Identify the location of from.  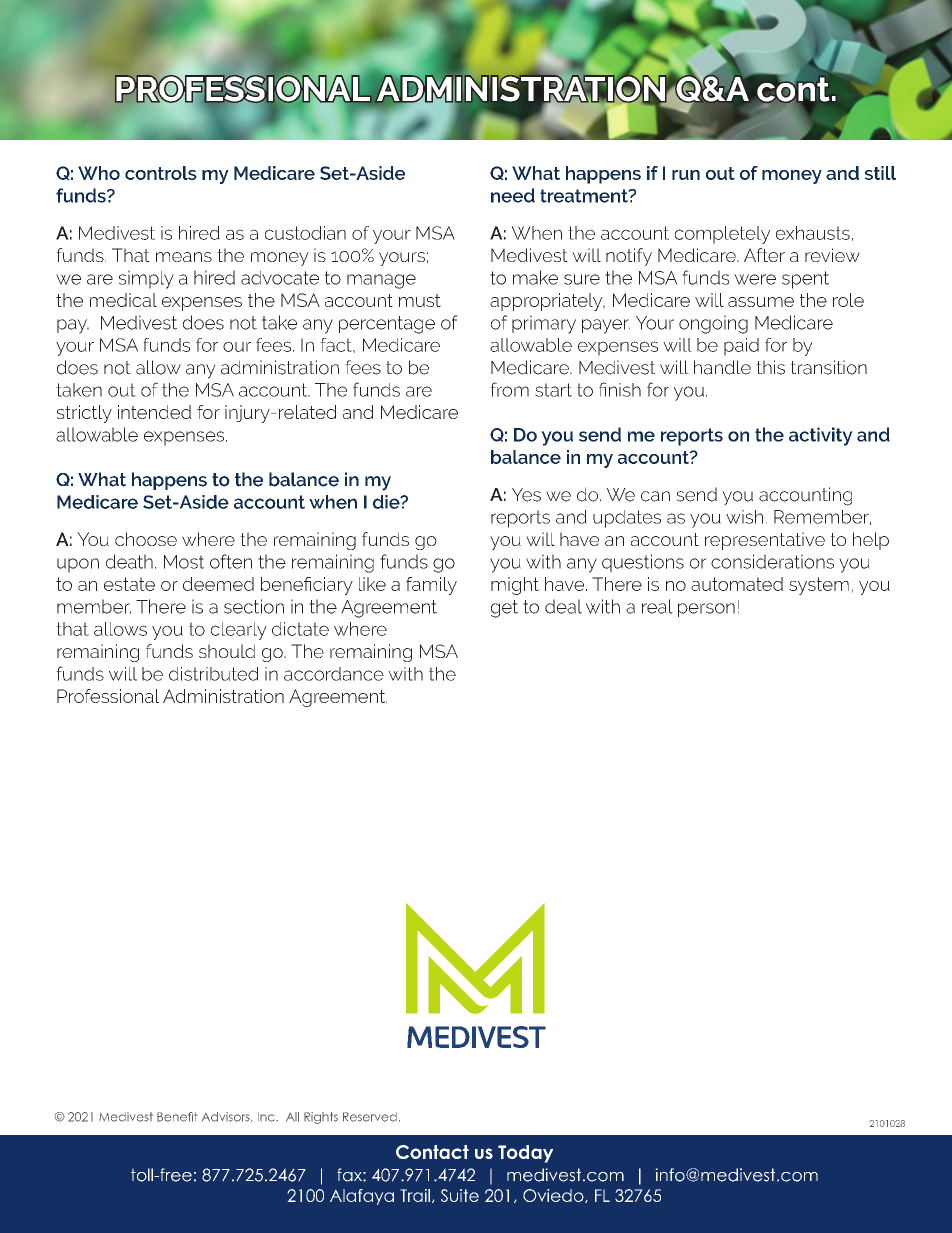
(509, 389).
